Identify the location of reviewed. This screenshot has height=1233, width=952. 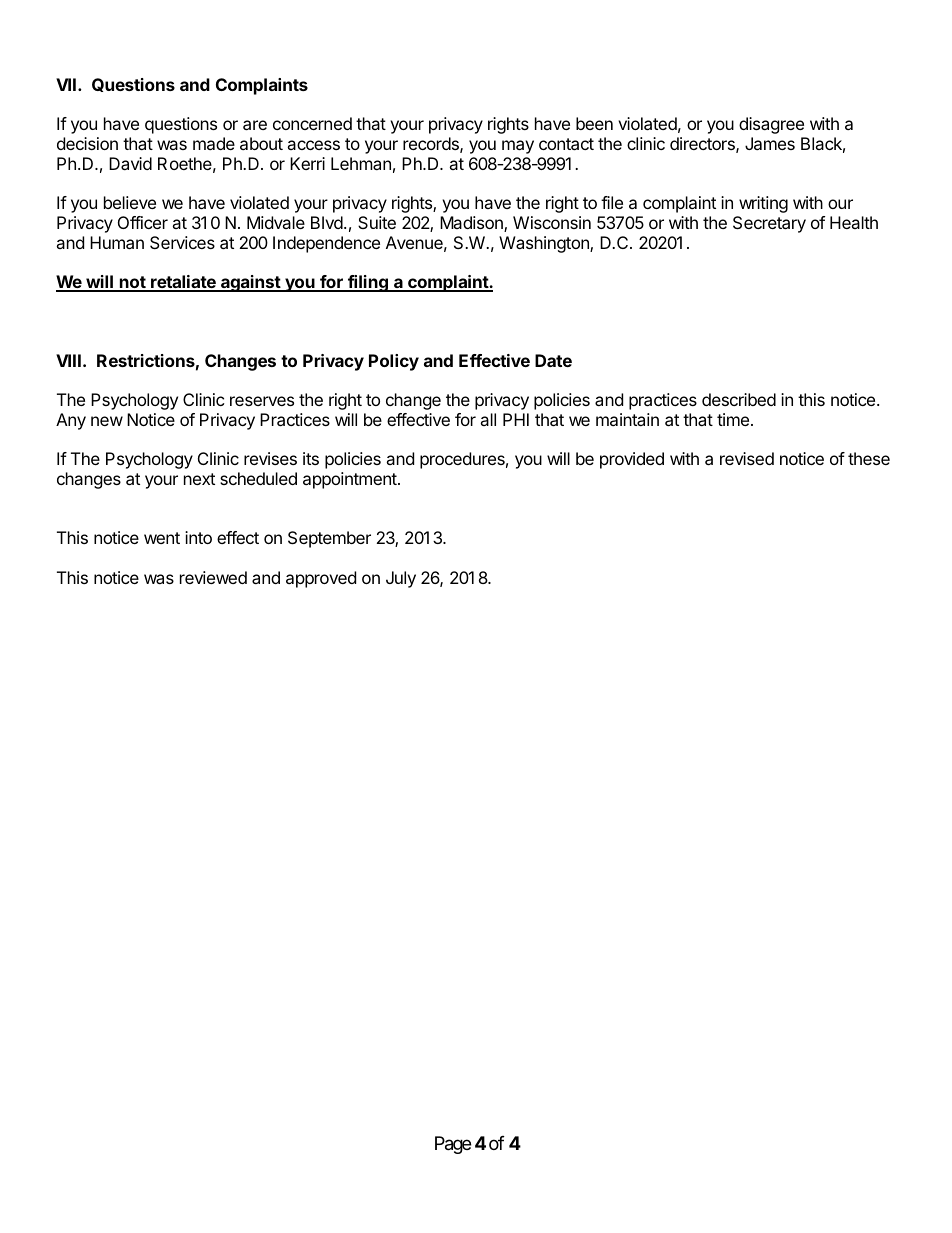
(213, 577).
